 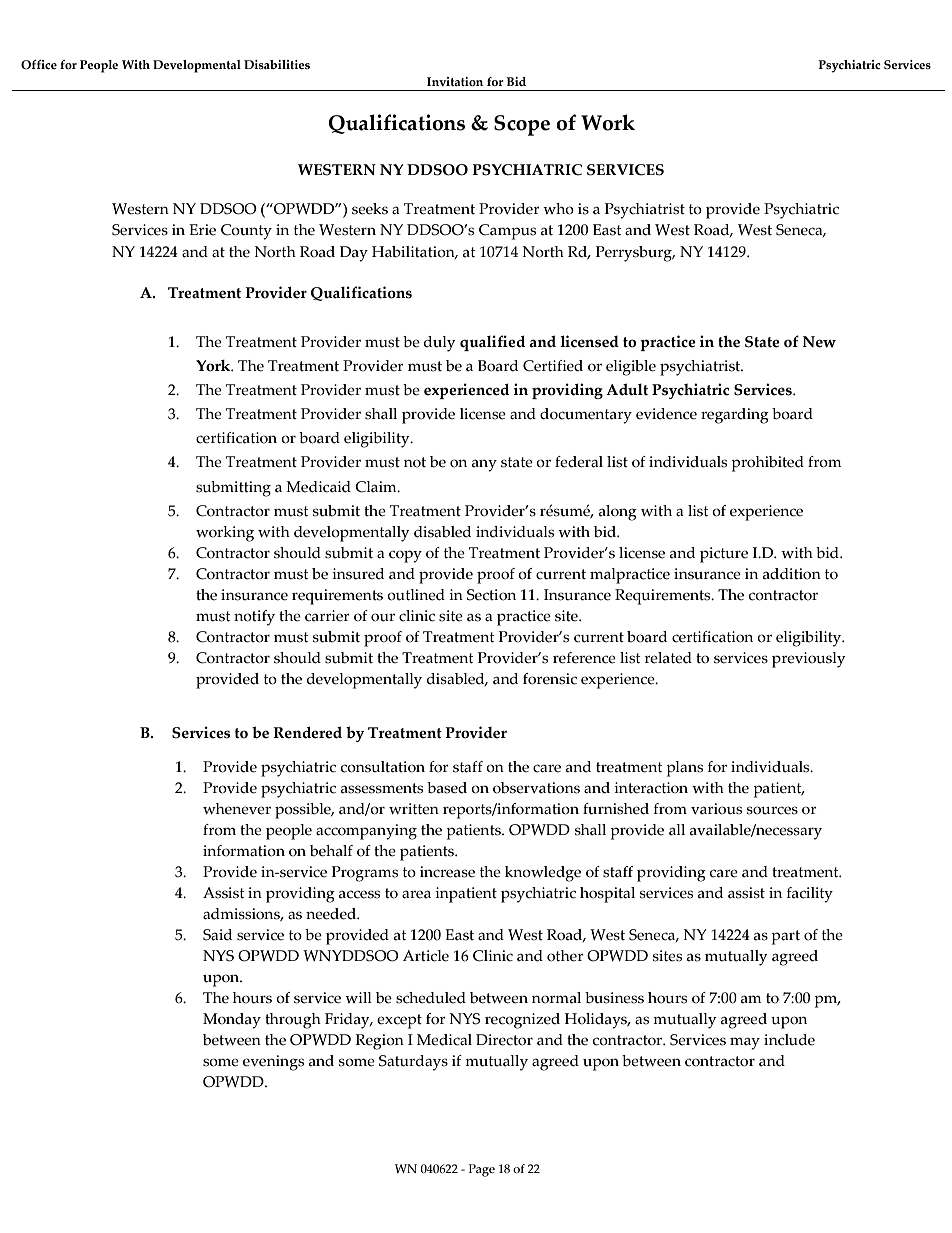 What do you see at coordinates (254, 618) in the screenshot?
I see `notify` at bounding box center [254, 618].
